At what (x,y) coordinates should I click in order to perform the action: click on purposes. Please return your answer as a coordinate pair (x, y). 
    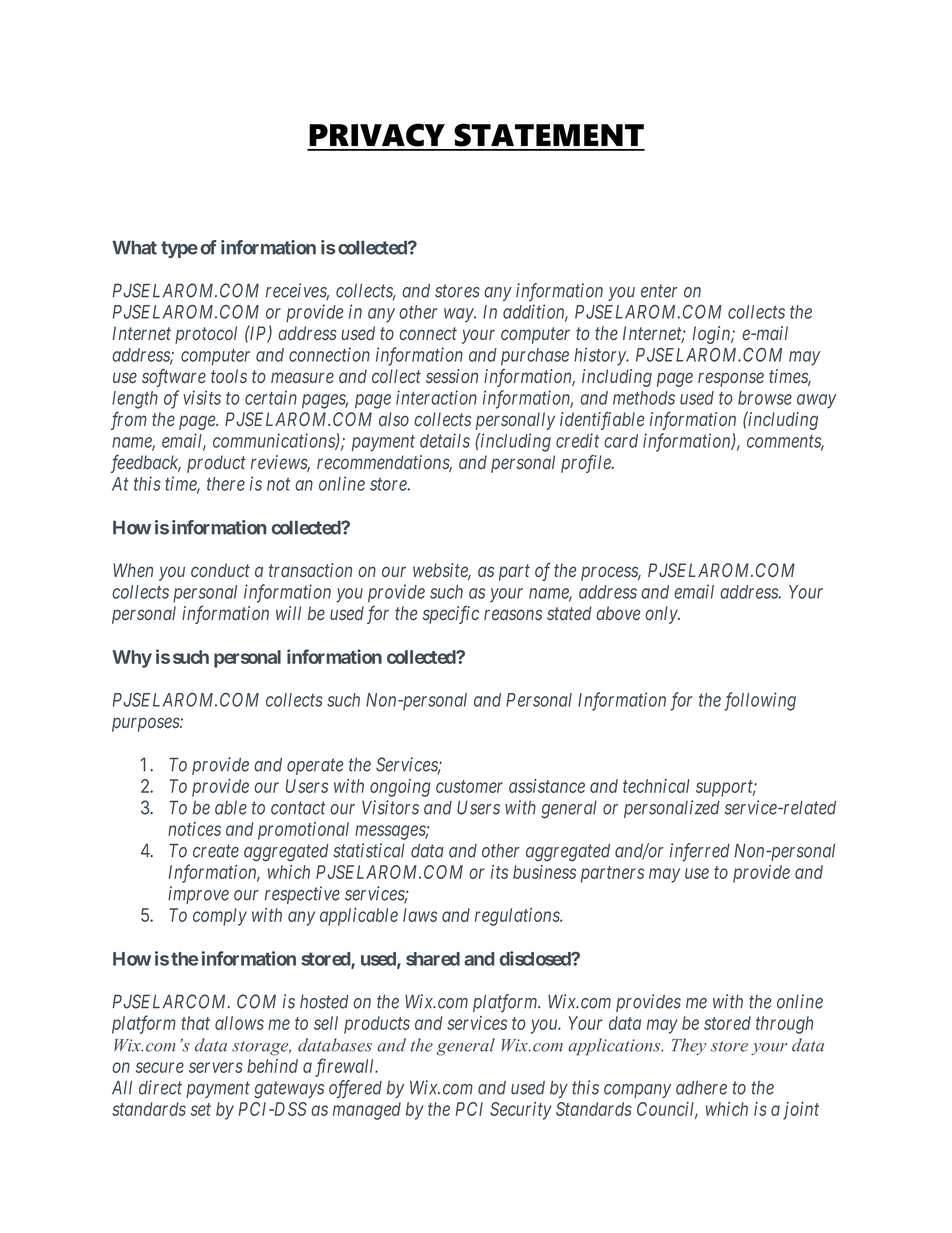
    Looking at the image, I should click on (146, 724).
